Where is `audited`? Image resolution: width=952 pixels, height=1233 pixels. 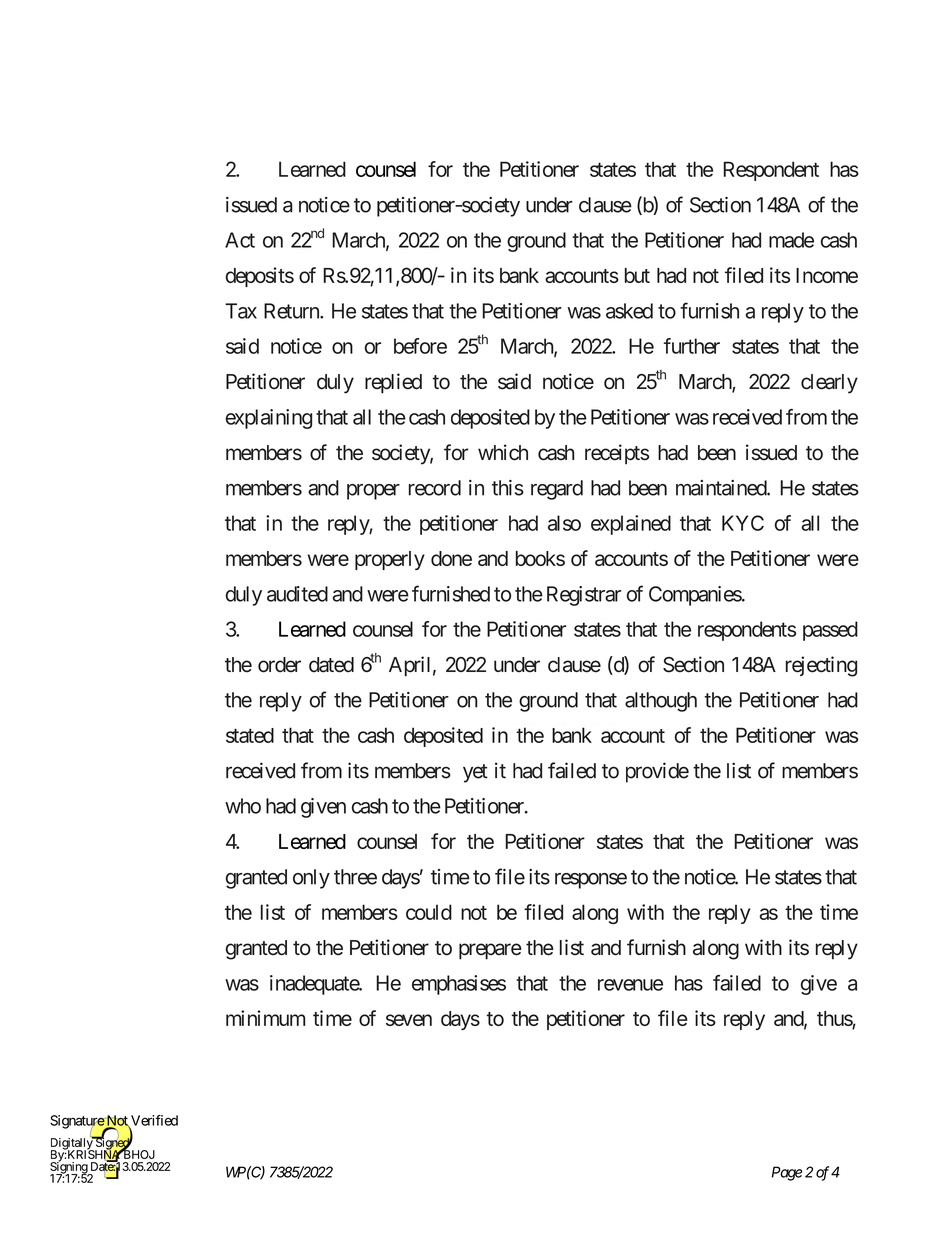
audited is located at coordinates (297, 594).
